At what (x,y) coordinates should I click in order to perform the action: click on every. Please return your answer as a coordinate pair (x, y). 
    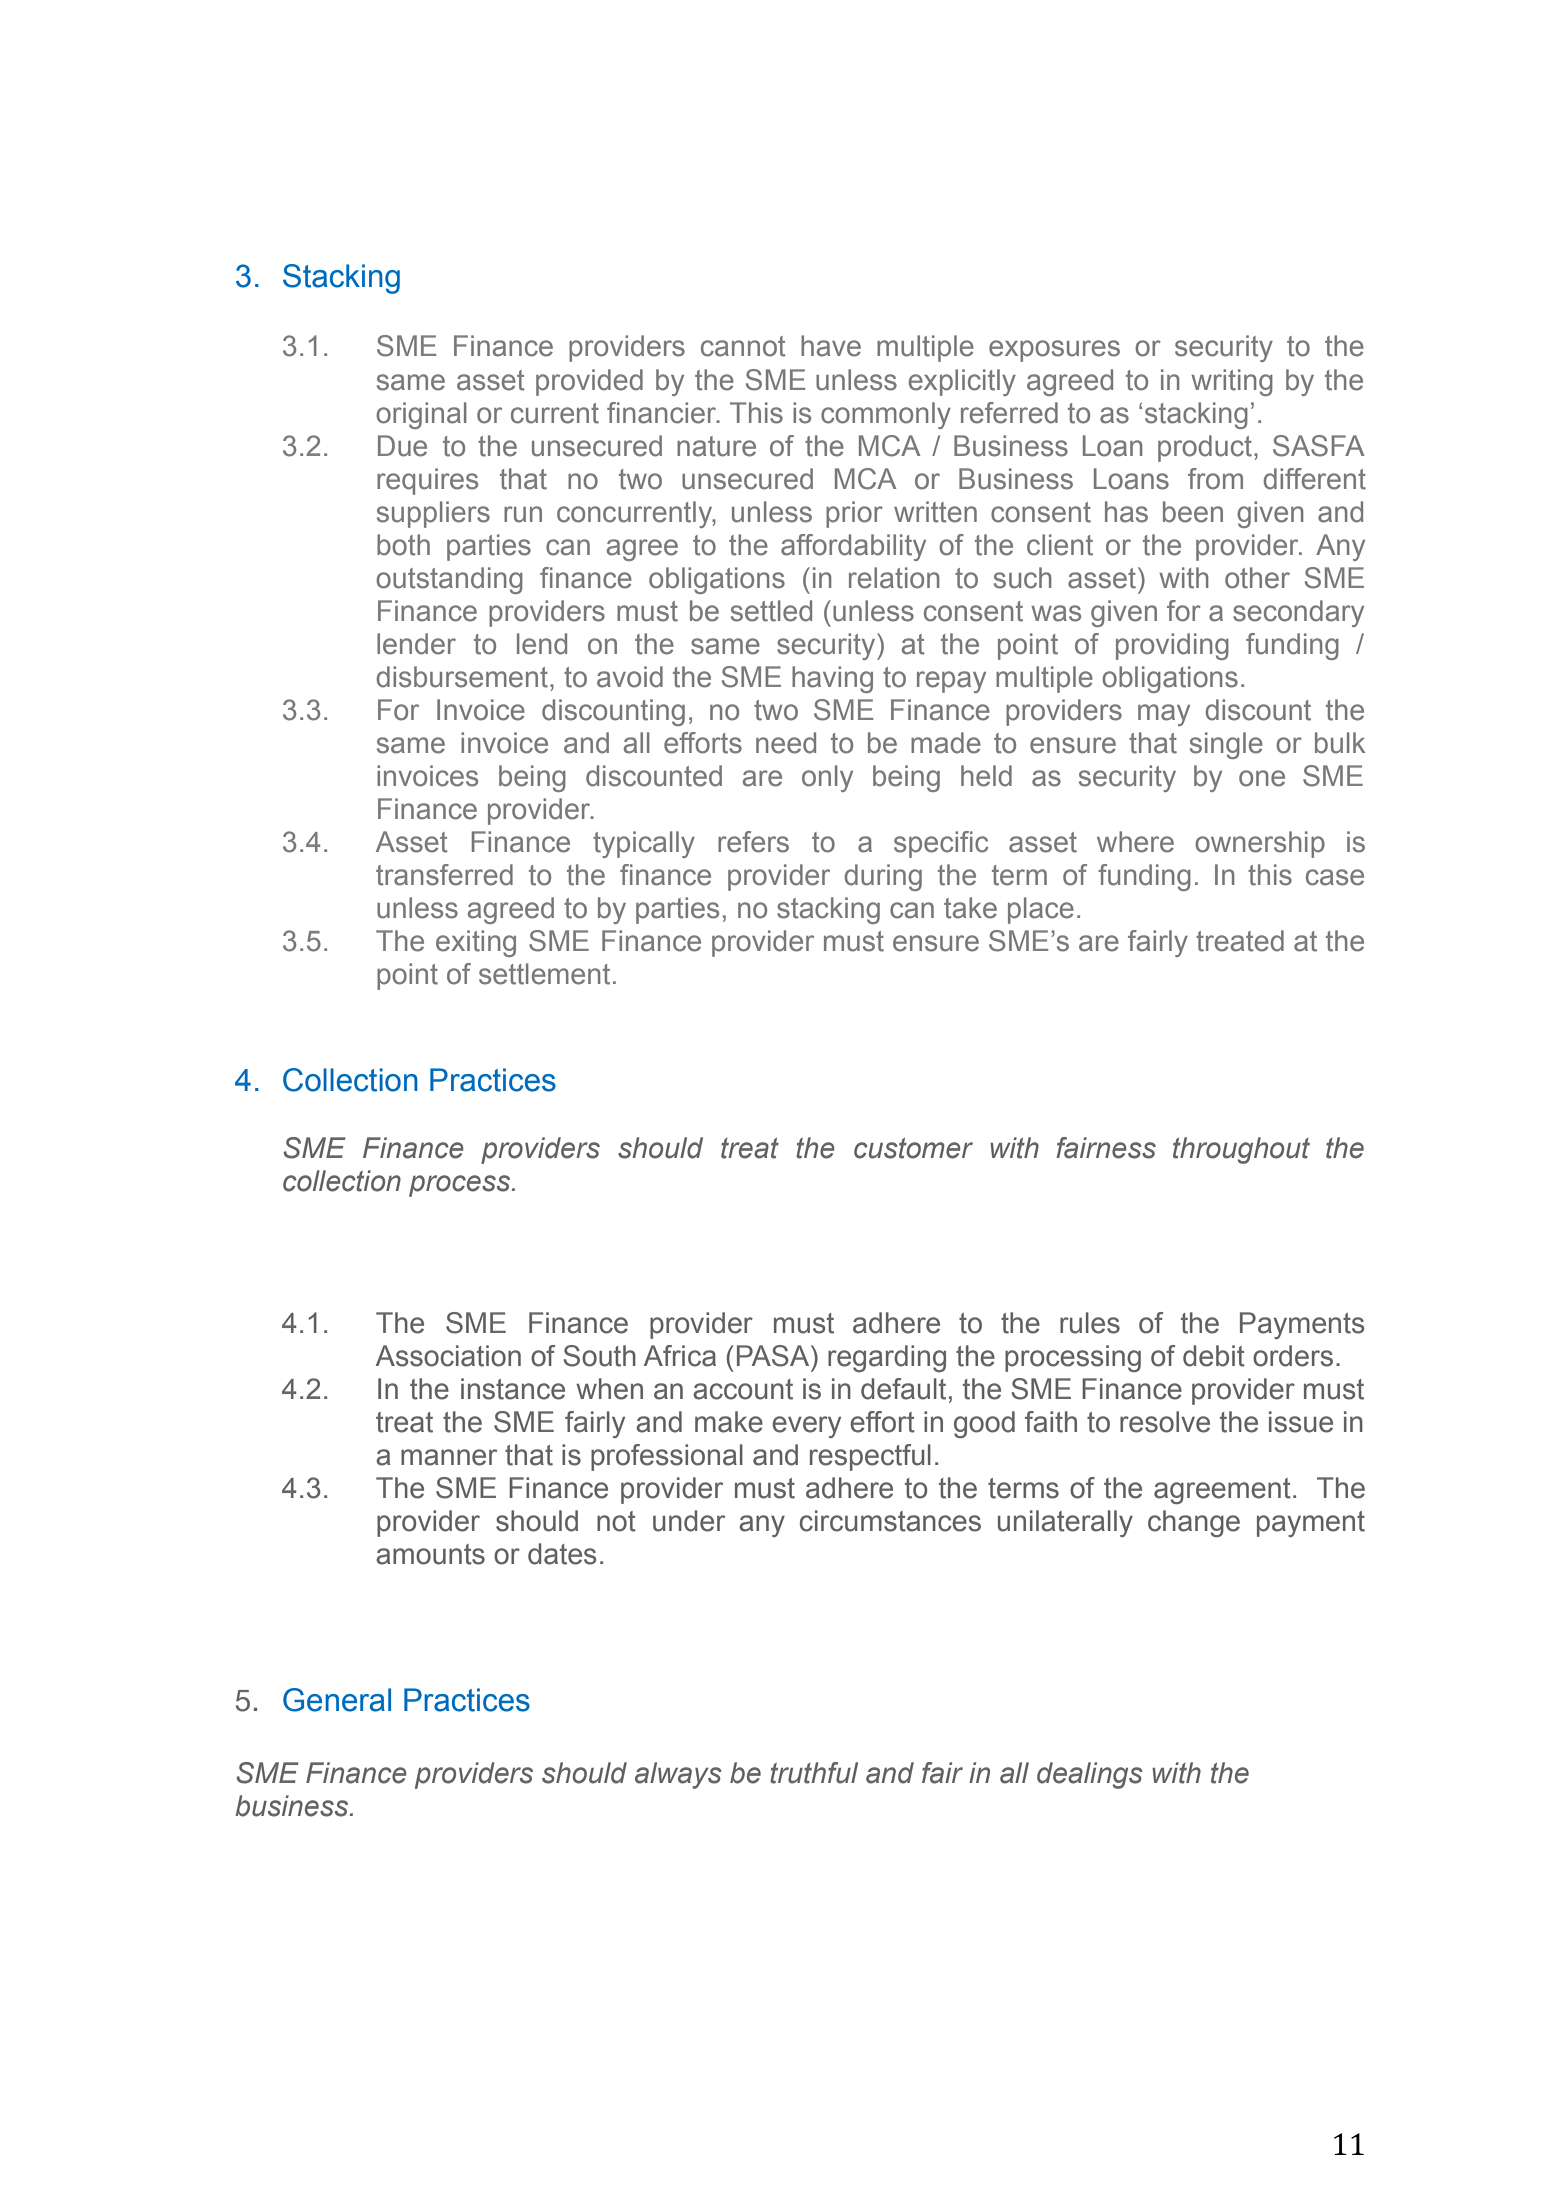
    Looking at the image, I should click on (806, 1427).
